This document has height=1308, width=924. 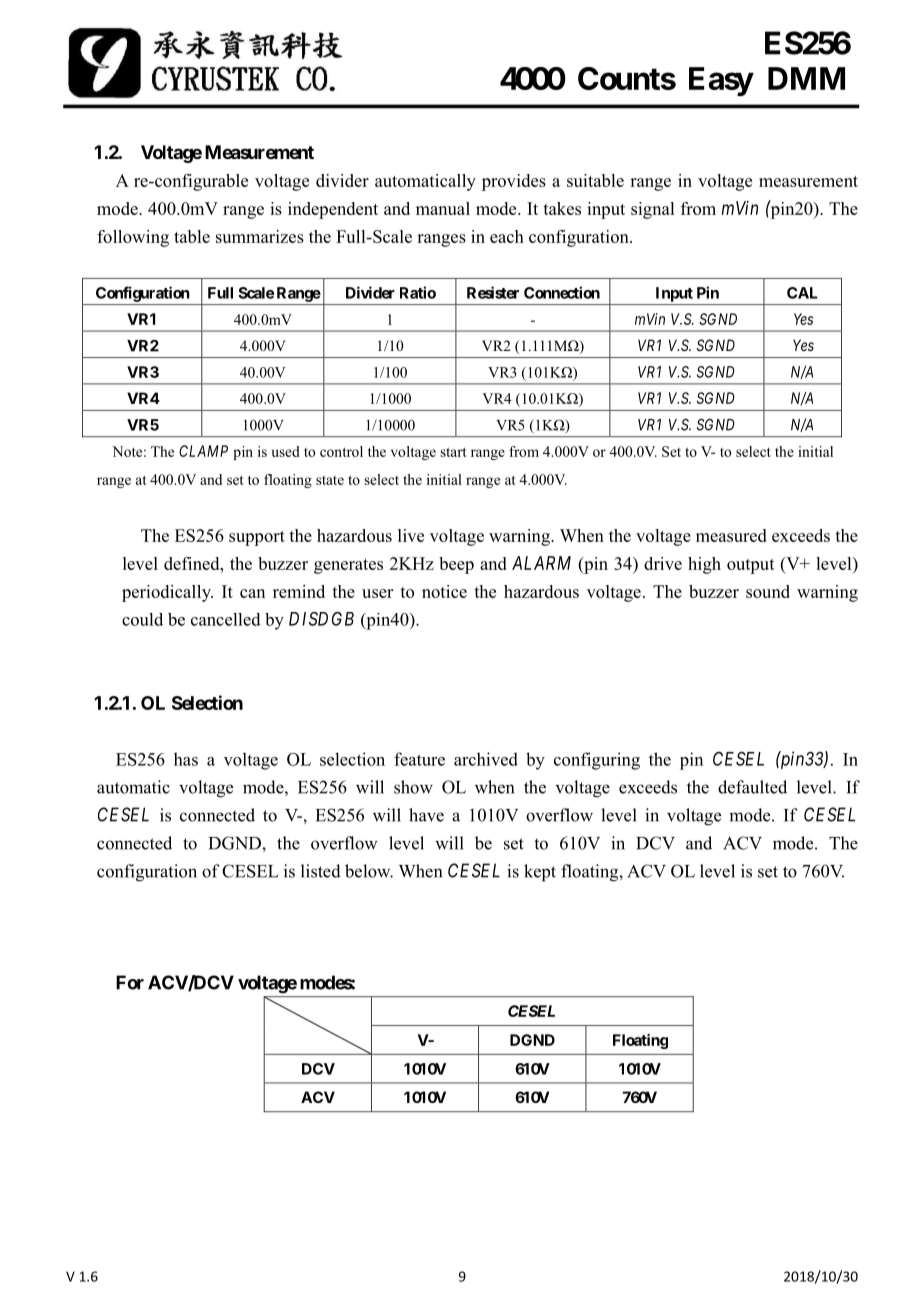 I want to click on Connection, so click(x=562, y=292).
